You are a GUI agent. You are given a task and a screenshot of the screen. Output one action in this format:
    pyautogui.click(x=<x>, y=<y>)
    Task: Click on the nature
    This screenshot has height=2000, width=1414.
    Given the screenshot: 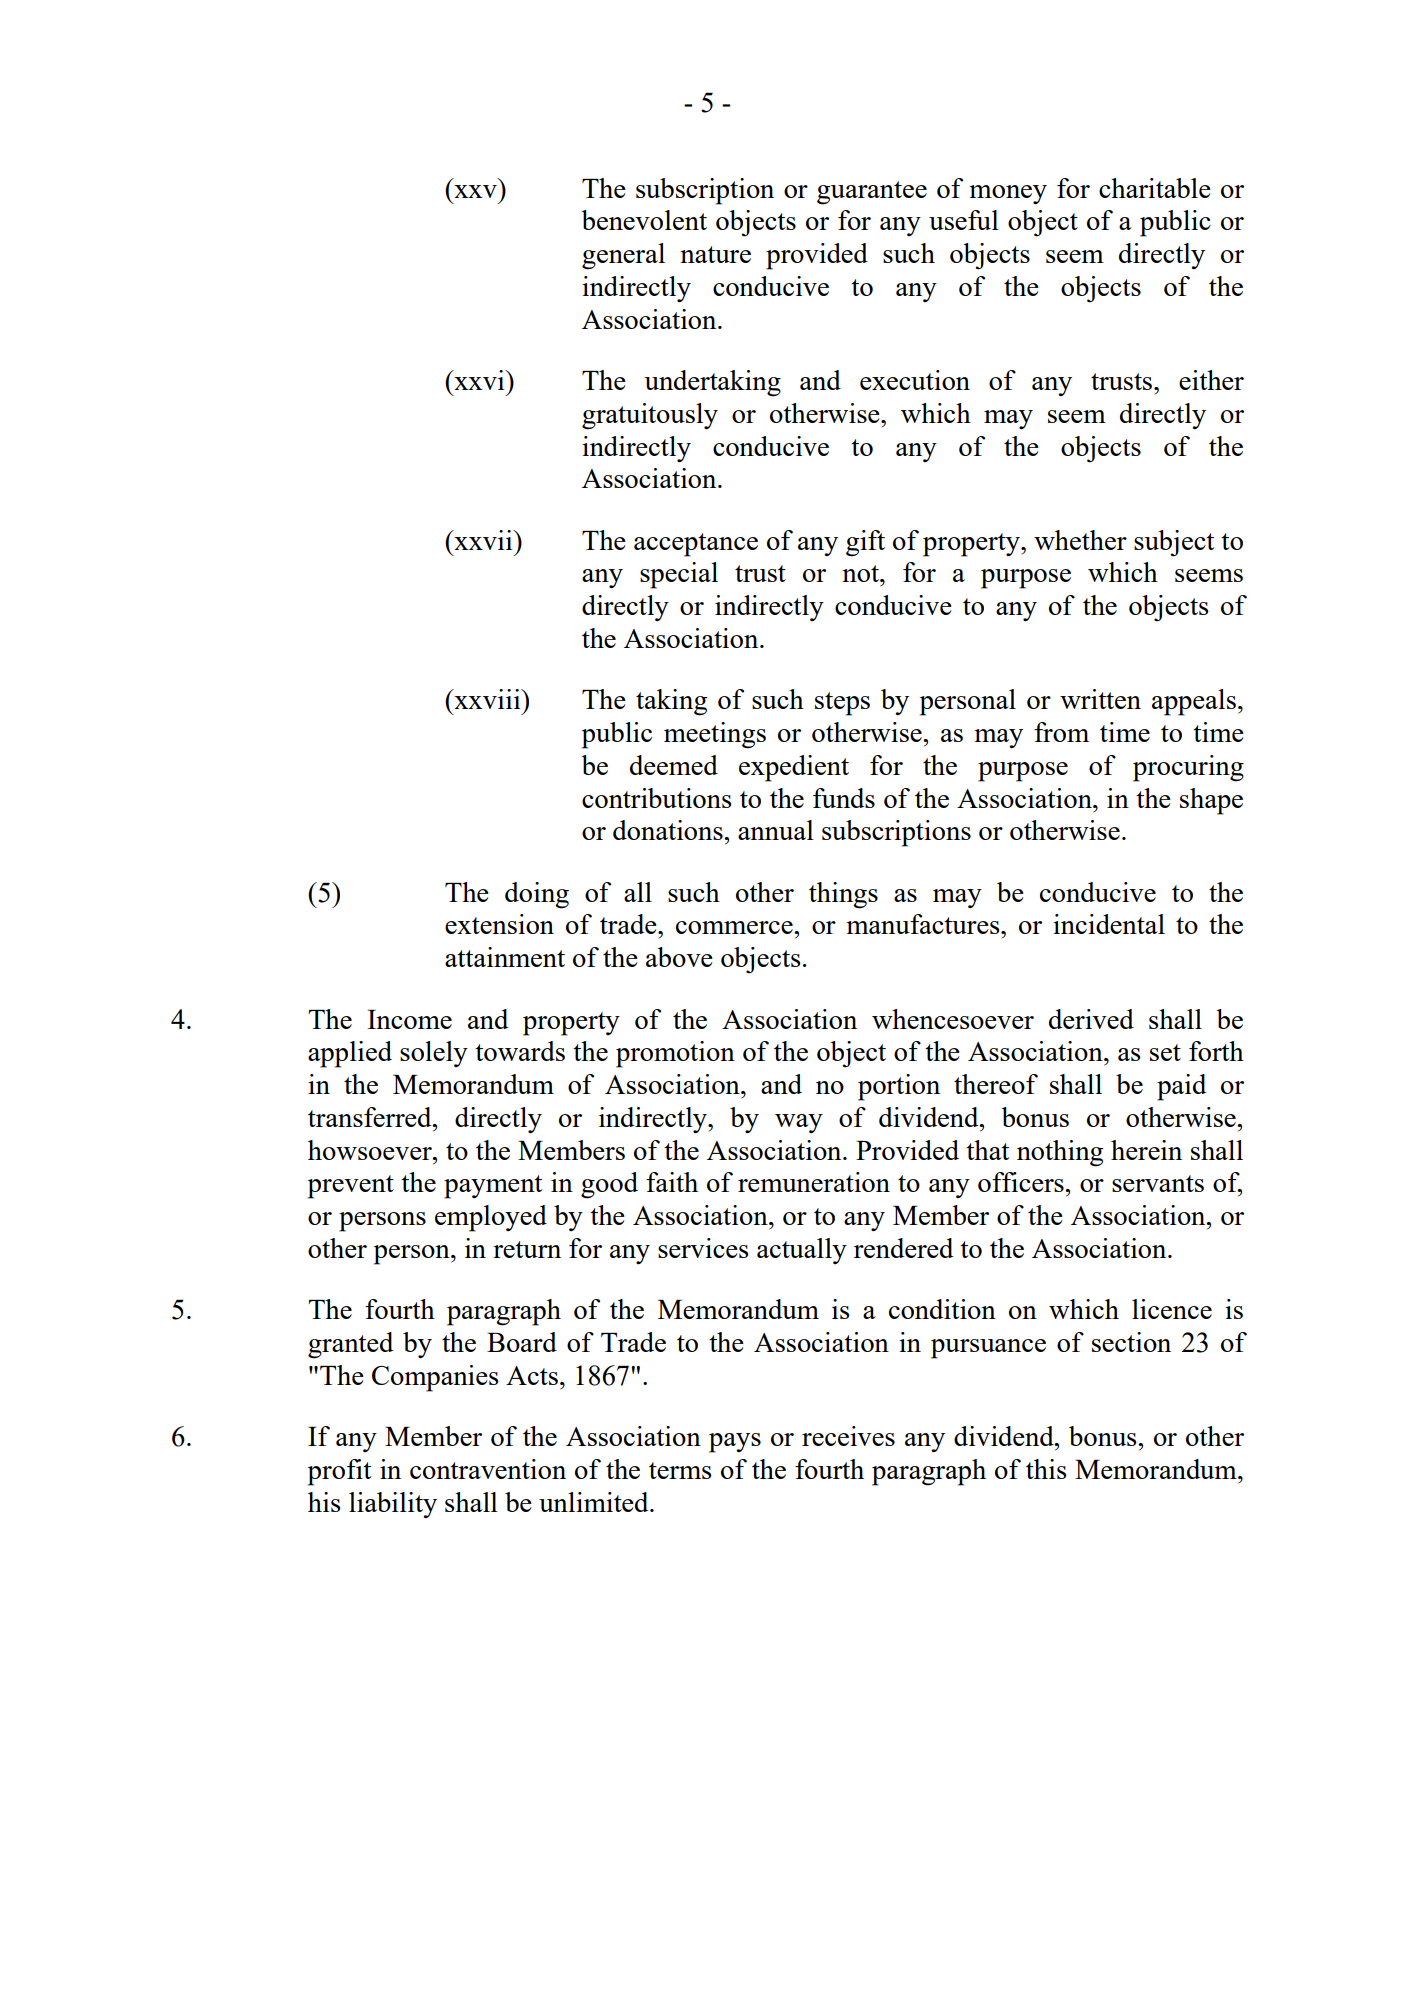 What is the action you would take?
    pyautogui.click(x=715, y=254)
